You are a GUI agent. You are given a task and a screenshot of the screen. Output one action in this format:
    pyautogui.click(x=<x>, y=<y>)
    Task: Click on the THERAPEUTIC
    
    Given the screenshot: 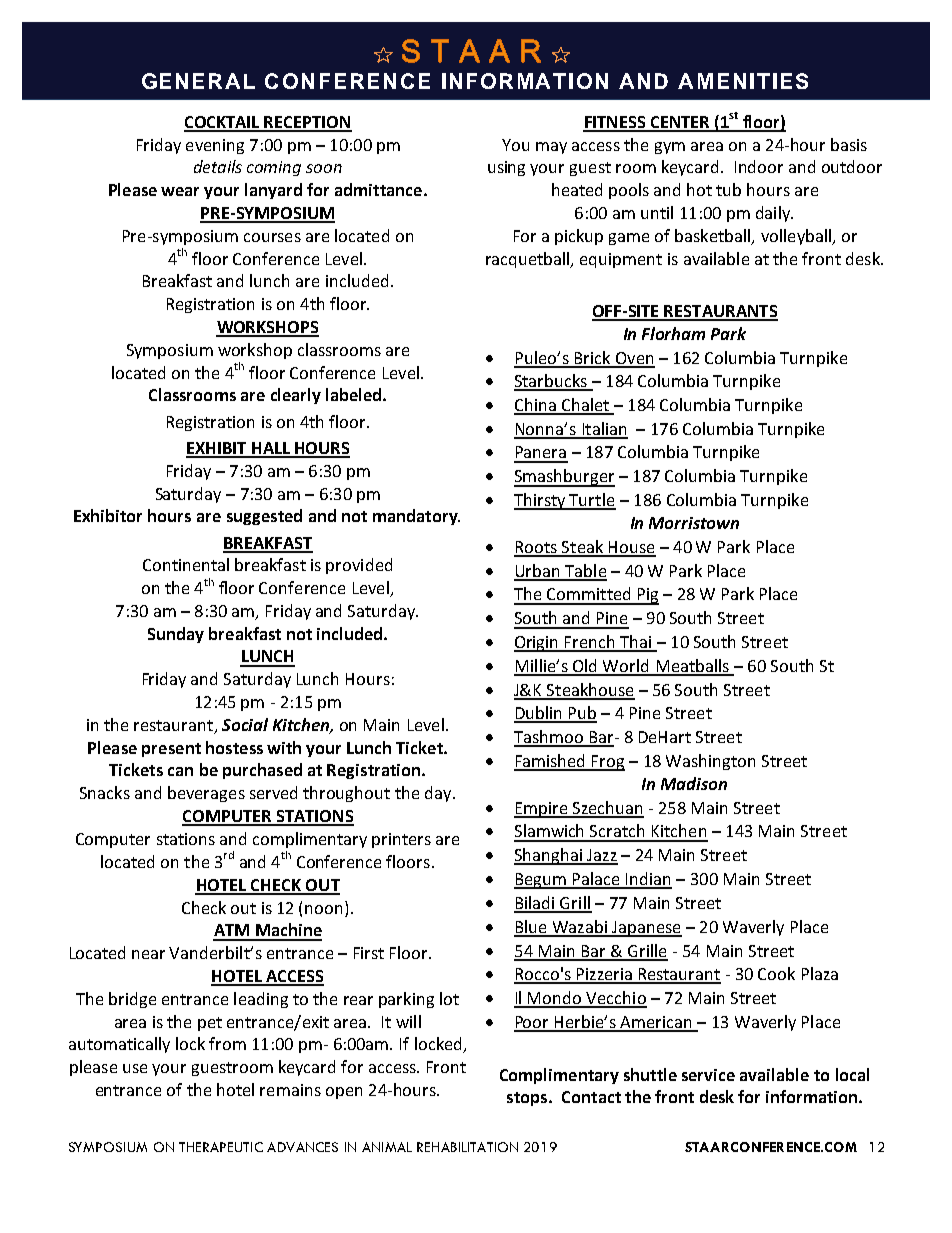 What is the action you would take?
    pyautogui.click(x=221, y=1147)
